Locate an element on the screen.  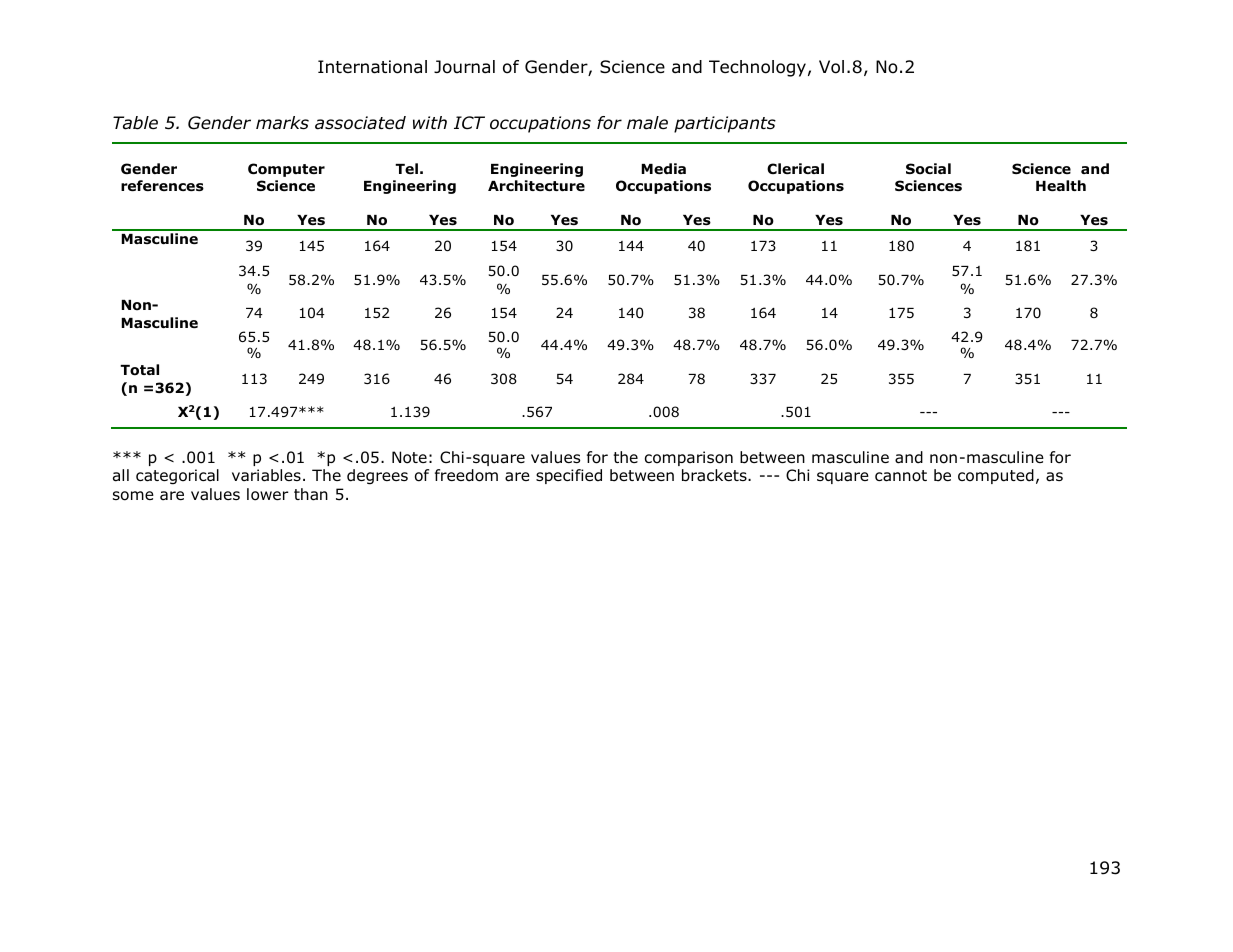
computed is located at coordinates (996, 476).
